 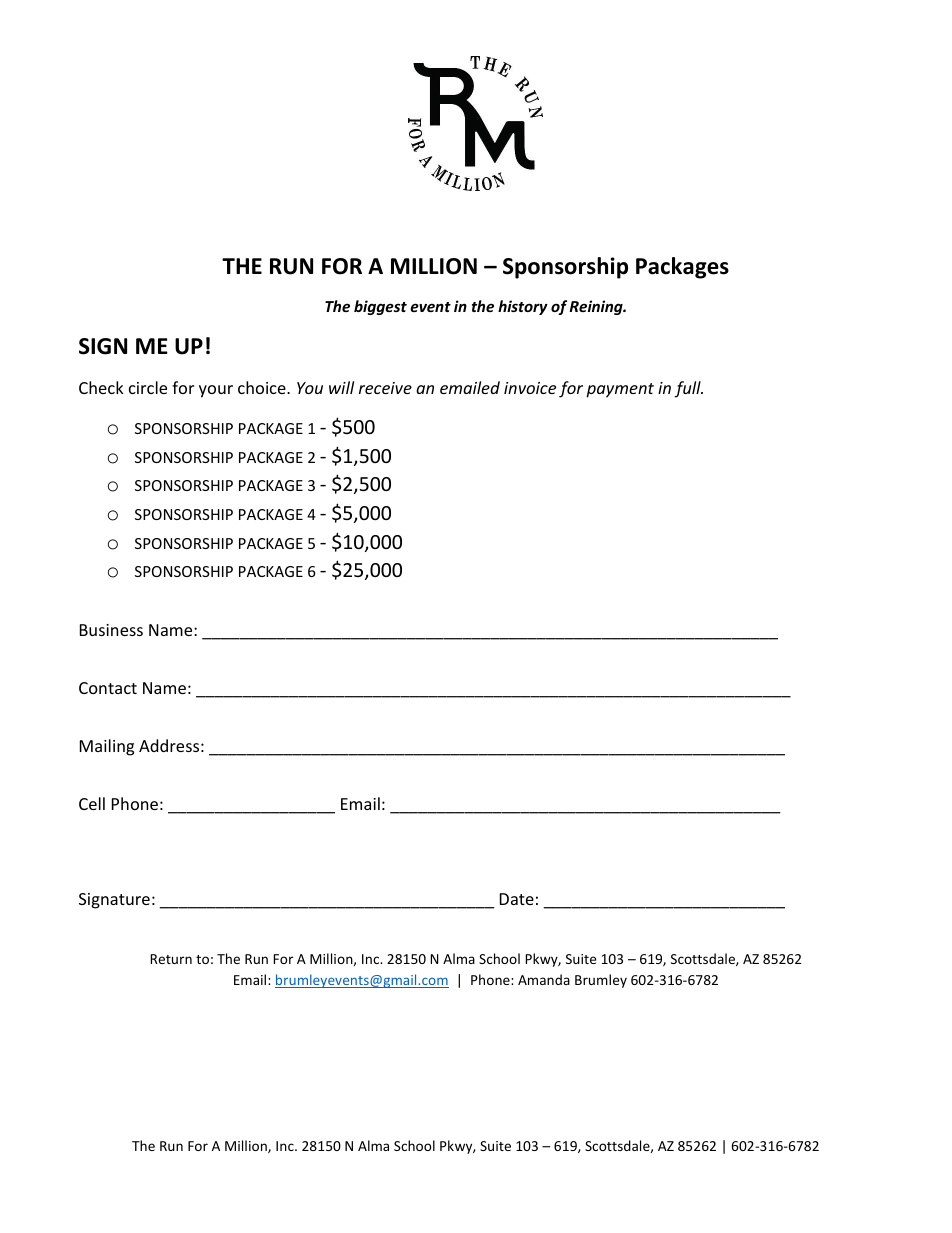 What do you see at coordinates (171, 959) in the screenshot?
I see `Return` at bounding box center [171, 959].
